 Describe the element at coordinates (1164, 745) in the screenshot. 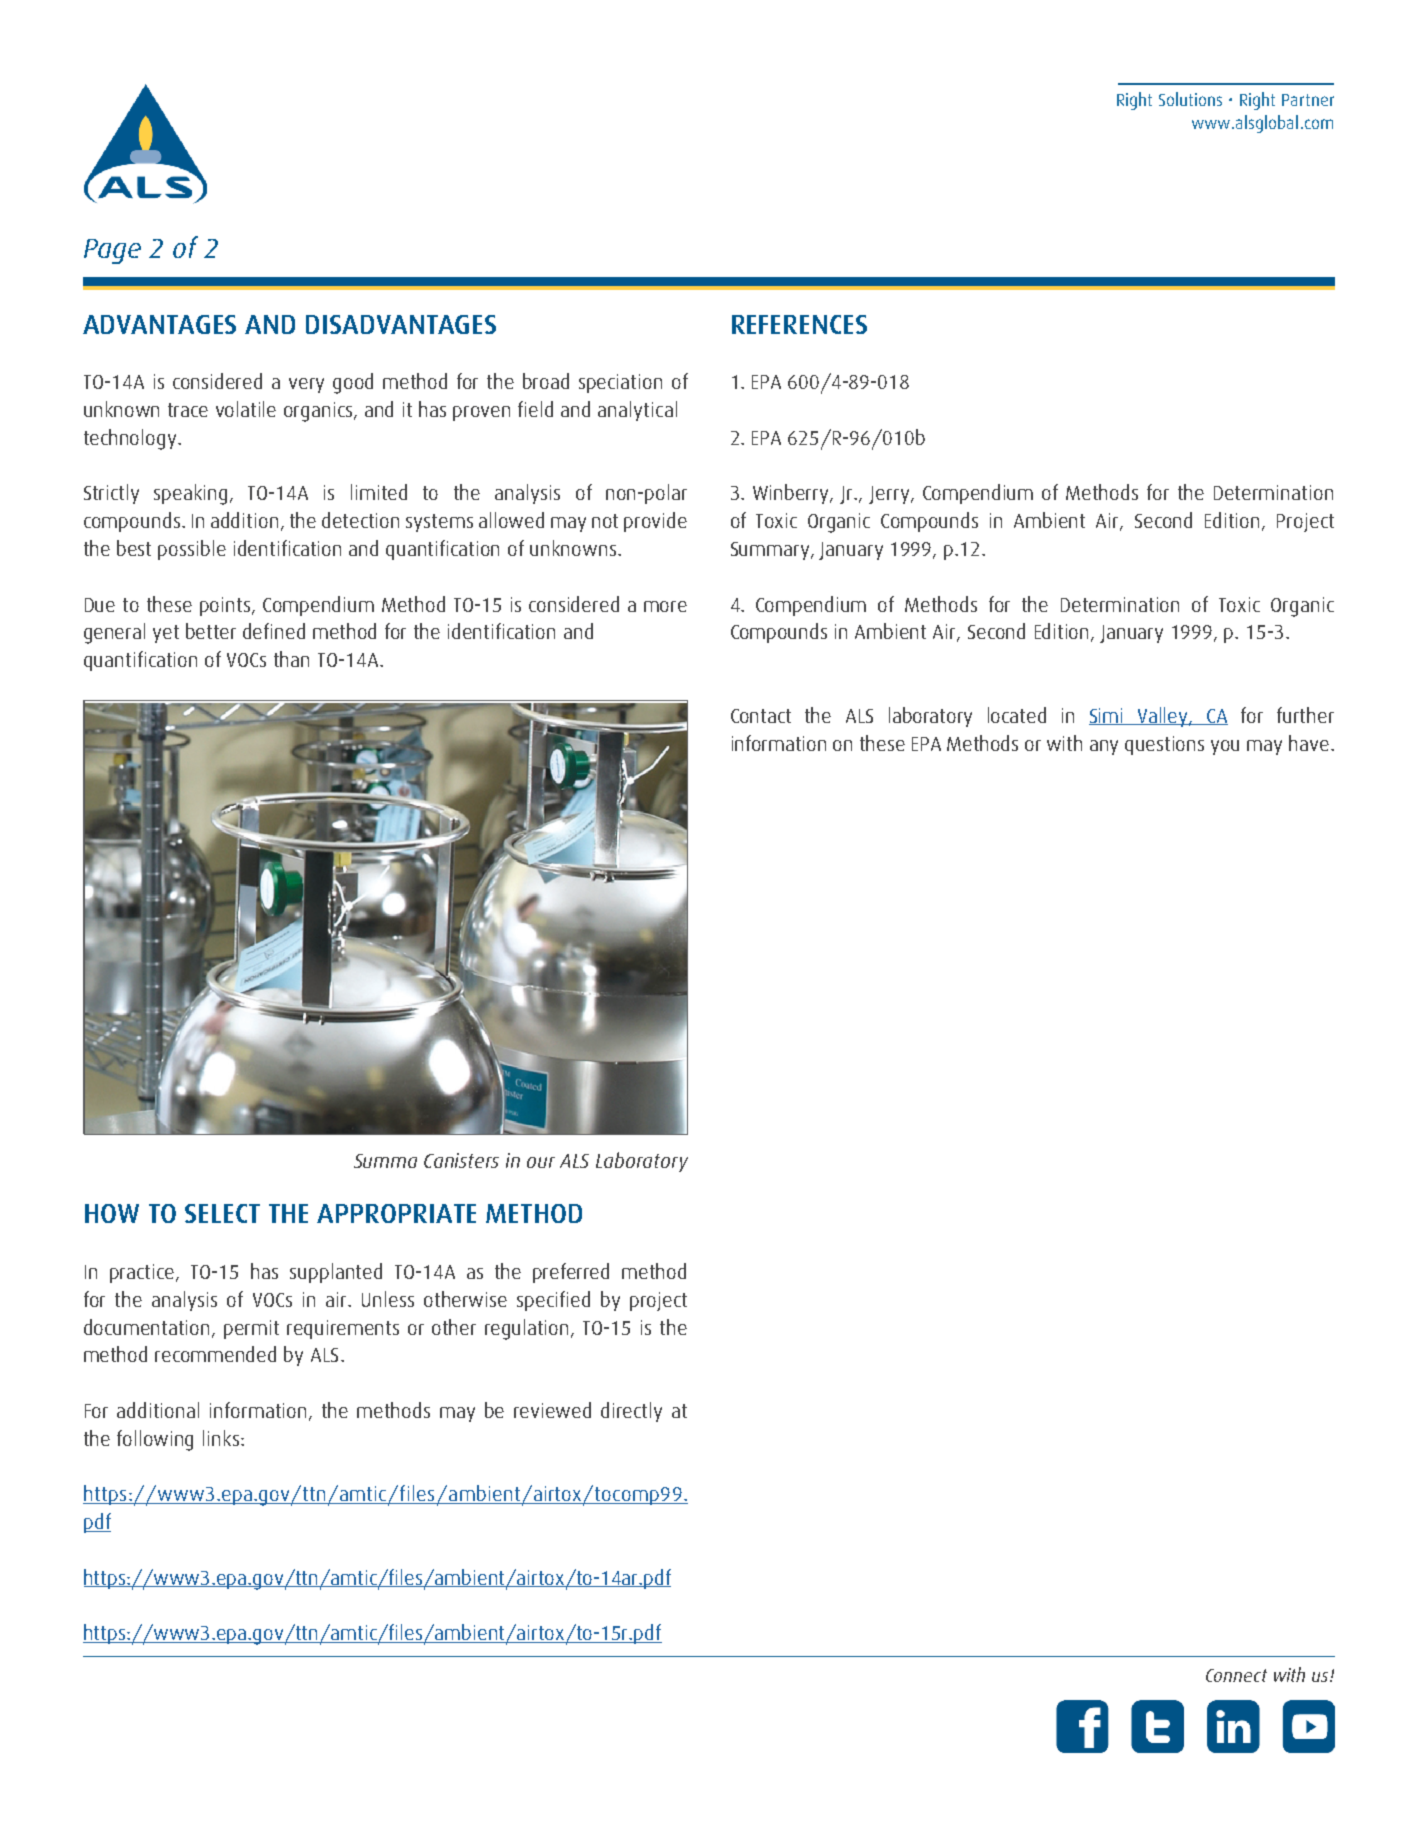

I see `questions` at that location.
